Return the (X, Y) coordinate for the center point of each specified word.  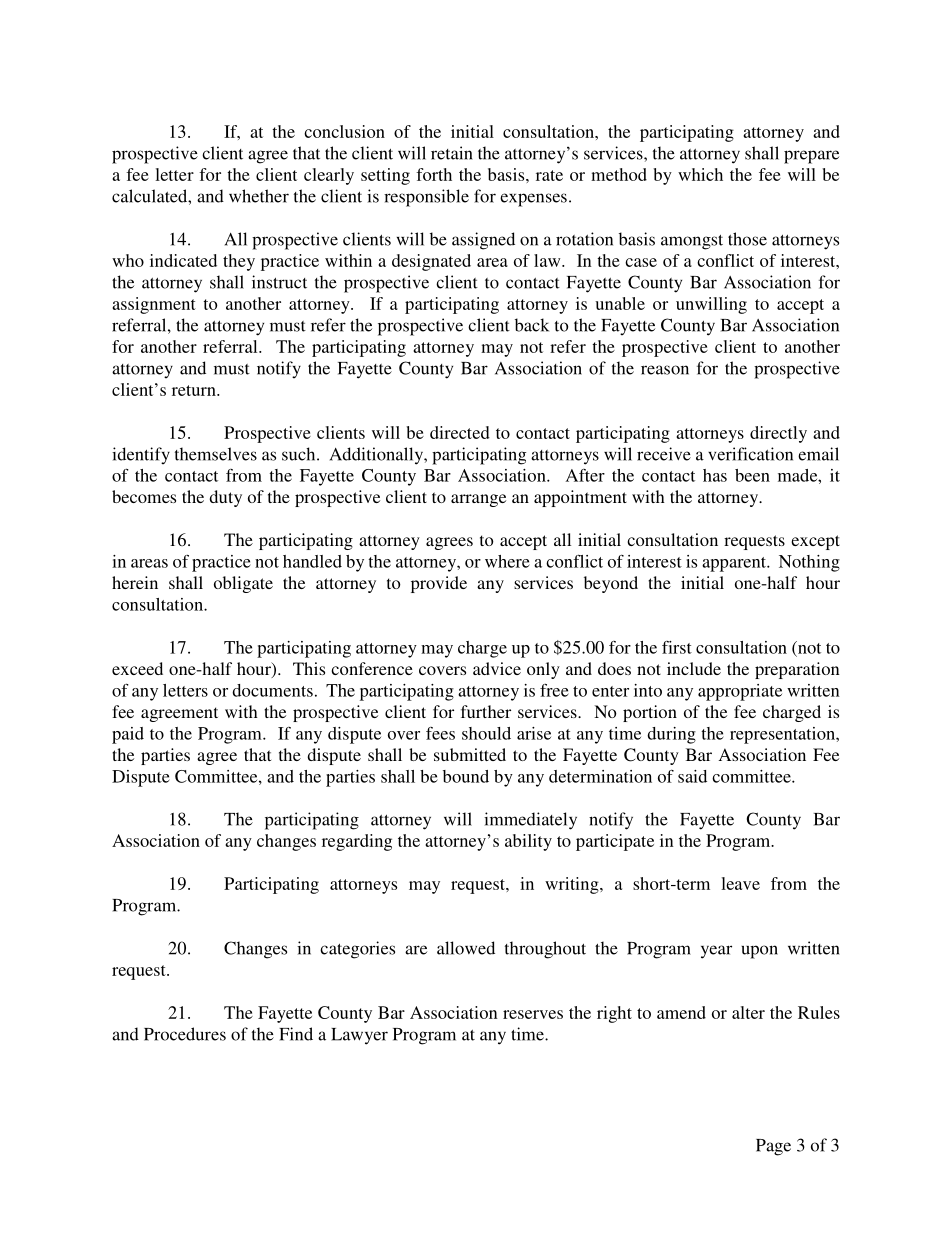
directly (778, 434)
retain (452, 153)
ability (528, 842)
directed (460, 432)
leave (740, 883)
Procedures (185, 1034)
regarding (357, 842)
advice (497, 668)
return (195, 390)
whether (259, 196)
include (694, 668)
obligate (243, 584)
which (700, 174)
